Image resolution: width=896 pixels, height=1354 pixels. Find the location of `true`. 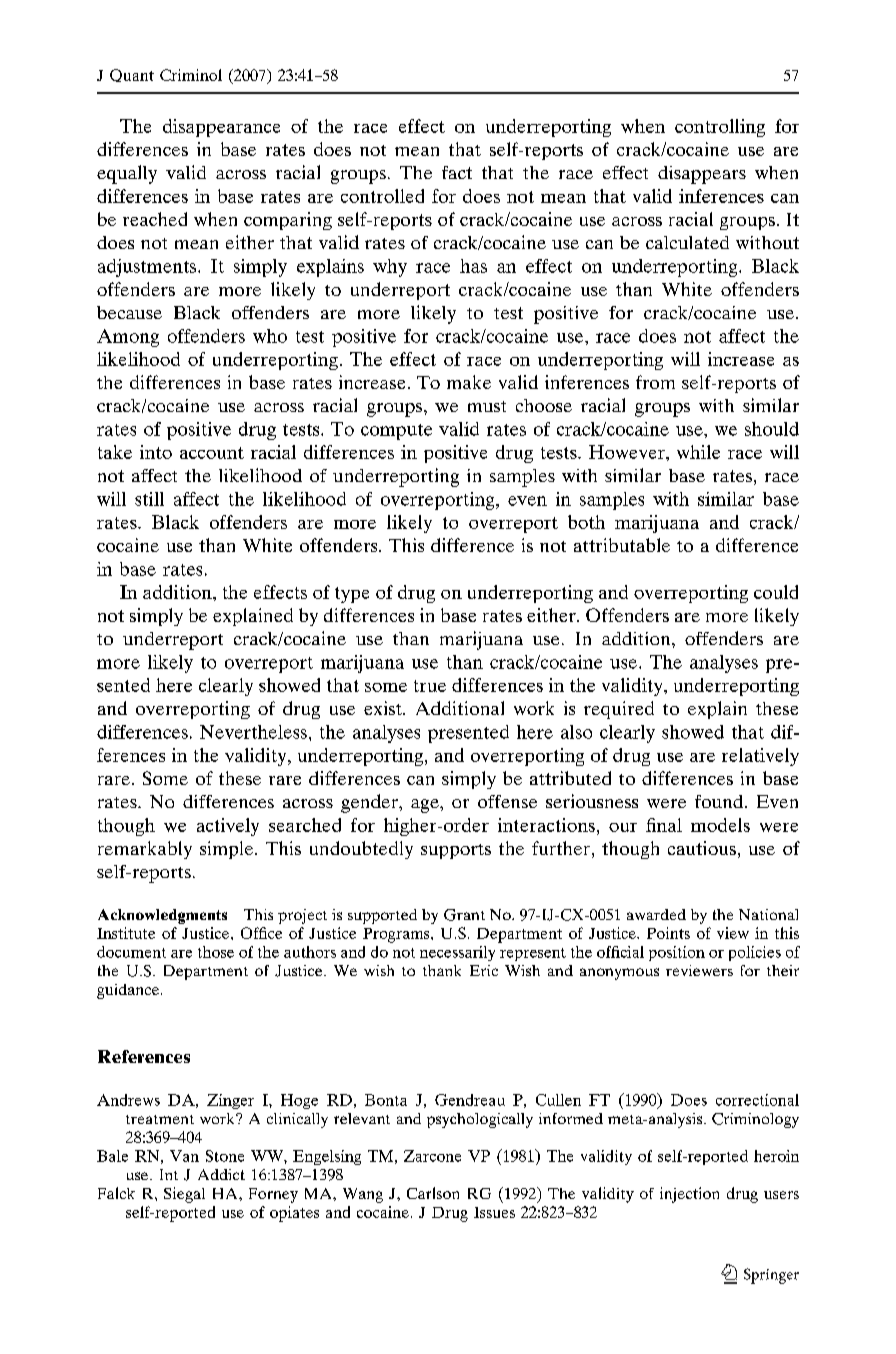

true is located at coordinates (430, 686).
